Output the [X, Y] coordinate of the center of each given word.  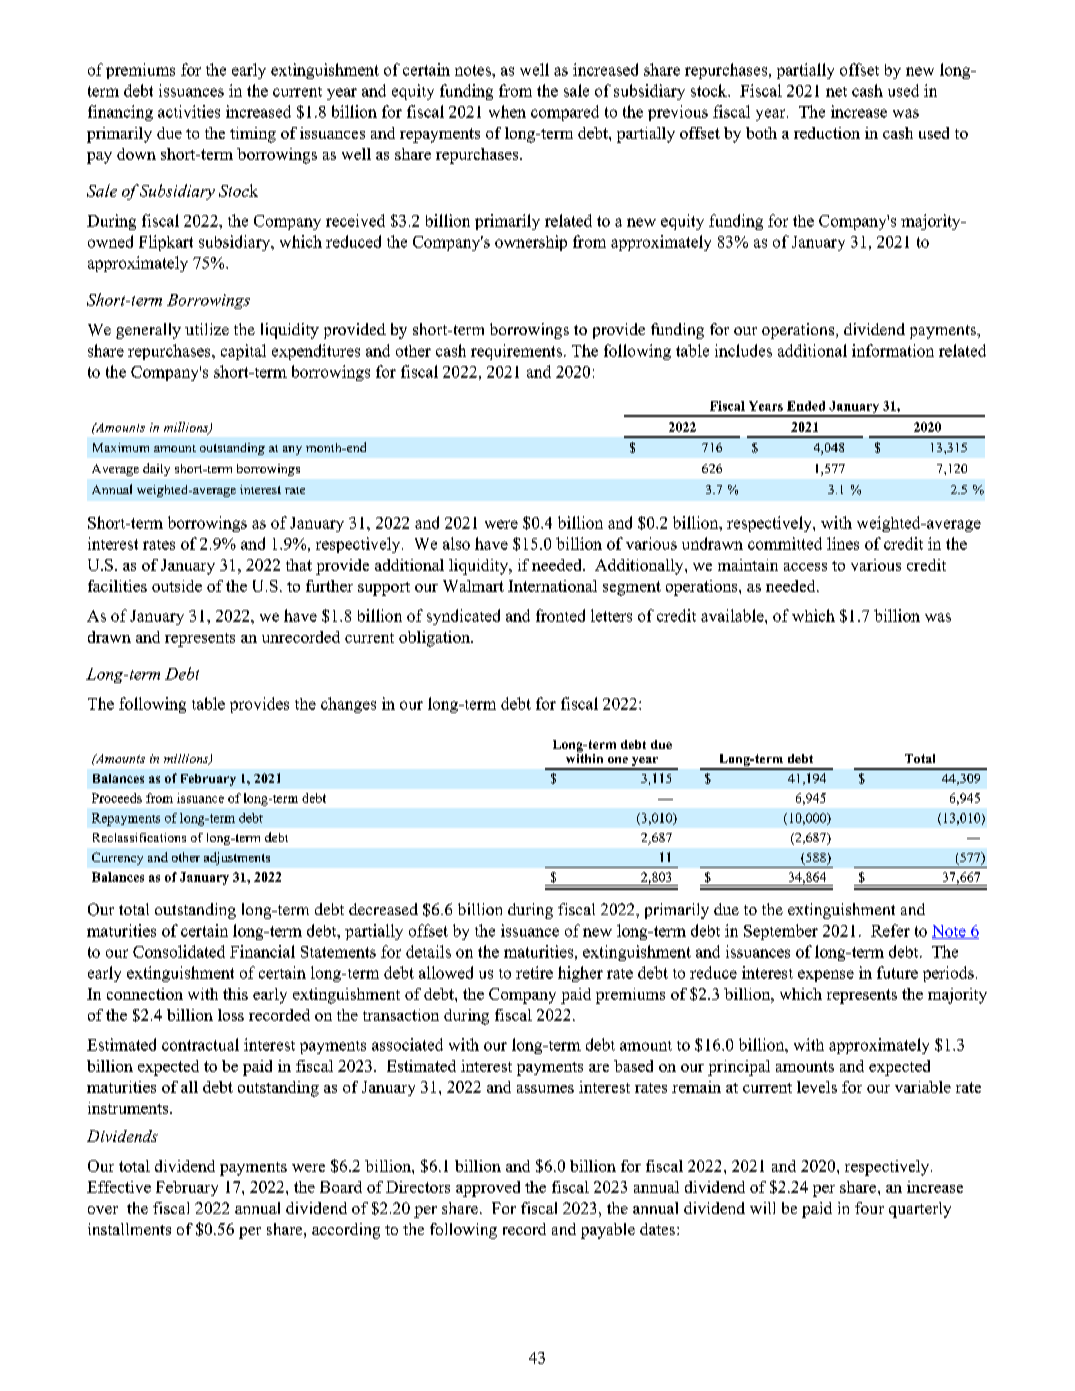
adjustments [237, 858]
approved [488, 1189]
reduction [827, 133]
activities [189, 111]
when [507, 111]
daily [156, 469]
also [456, 543]
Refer [890, 930]
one [618, 760]
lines [843, 543]
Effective [119, 1187]
